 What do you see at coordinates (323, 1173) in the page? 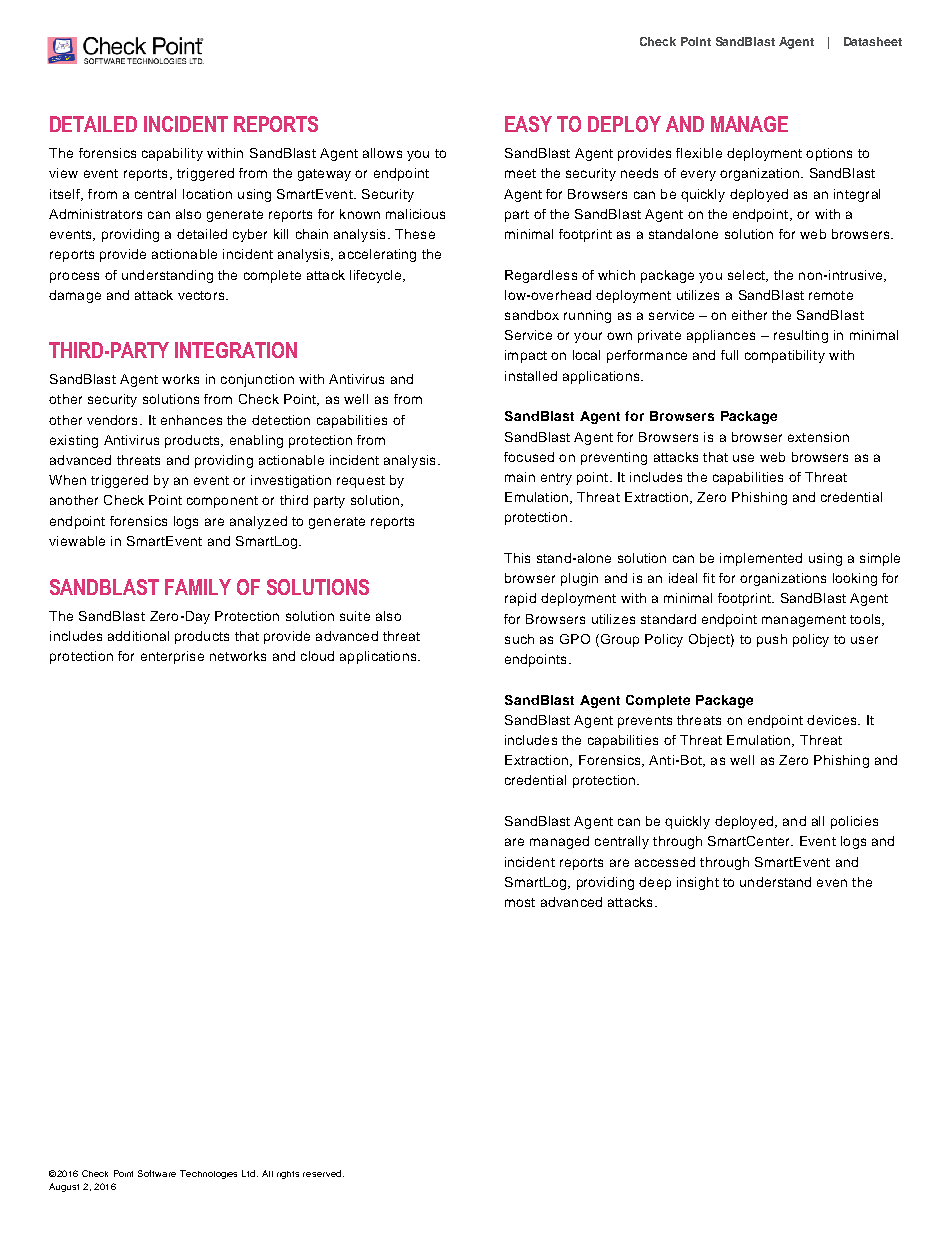
I see `reserved` at bounding box center [323, 1173].
